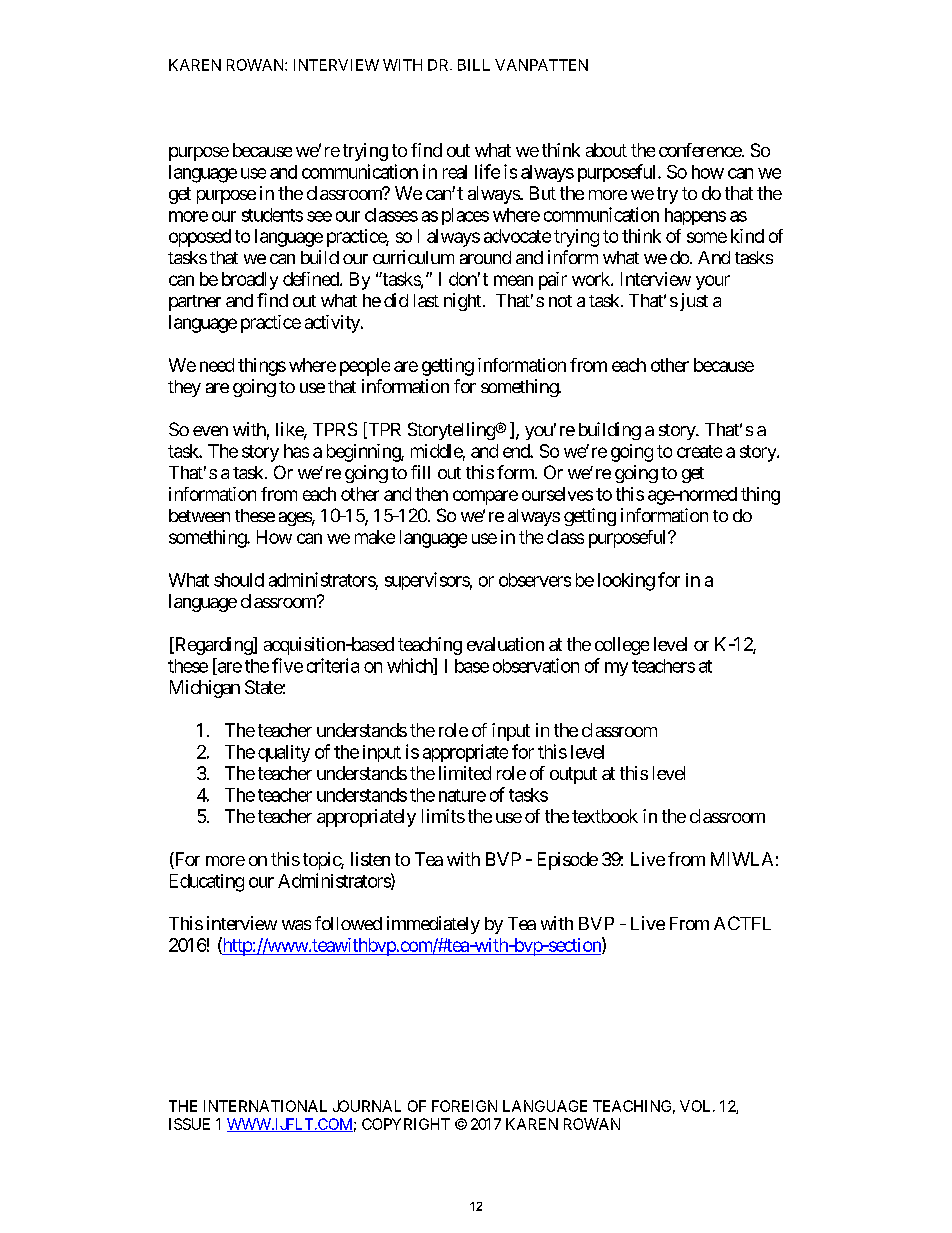 The image size is (952, 1233). What do you see at coordinates (606, 150) in the image?
I see `about` at bounding box center [606, 150].
